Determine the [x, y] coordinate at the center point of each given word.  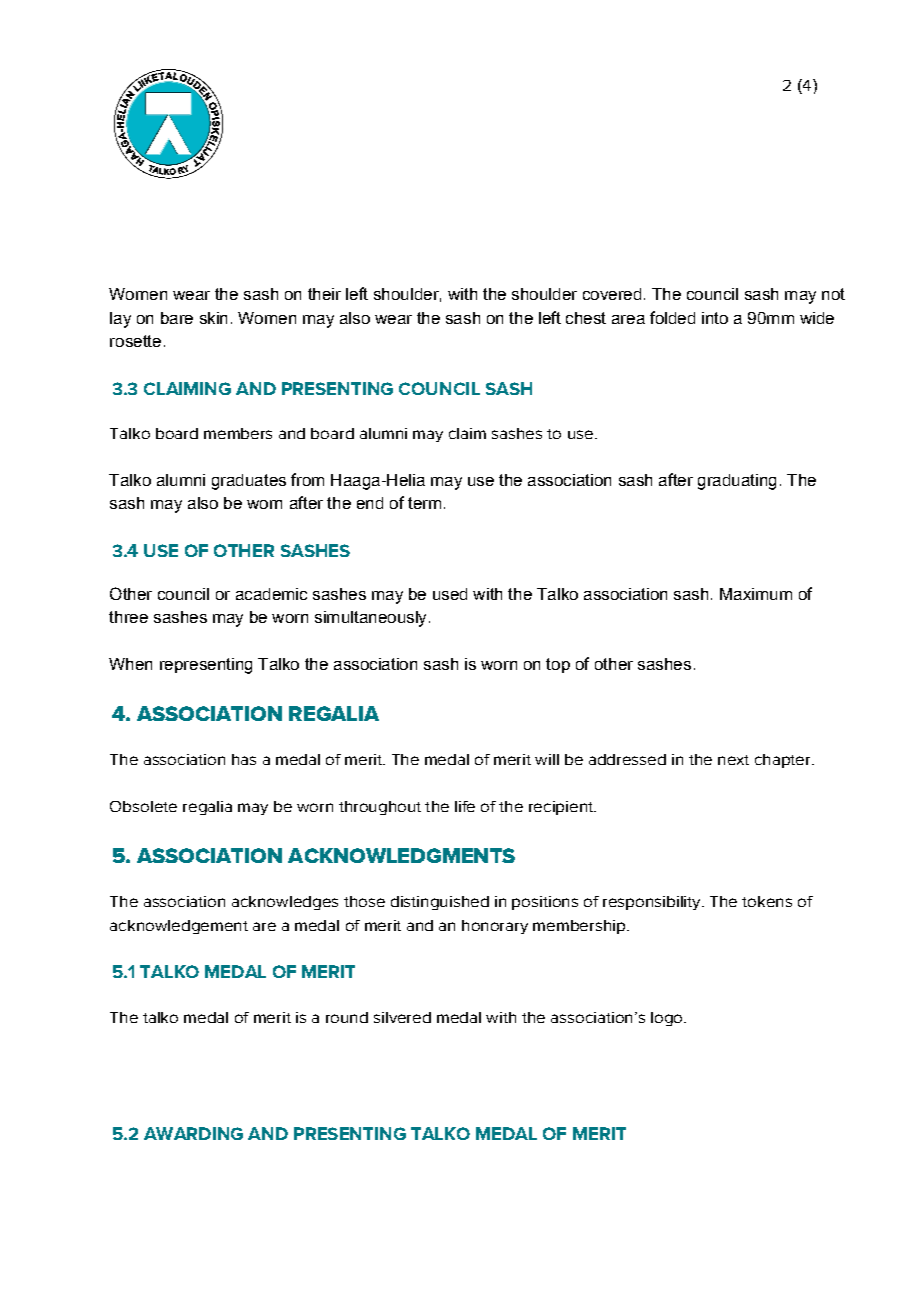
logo [668, 1019]
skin [213, 318]
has [244, 759]
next [733, 760]
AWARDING [193, 1133]
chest [586, 318]
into [715, 318]
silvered [402, 1017]
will [547, 759]
